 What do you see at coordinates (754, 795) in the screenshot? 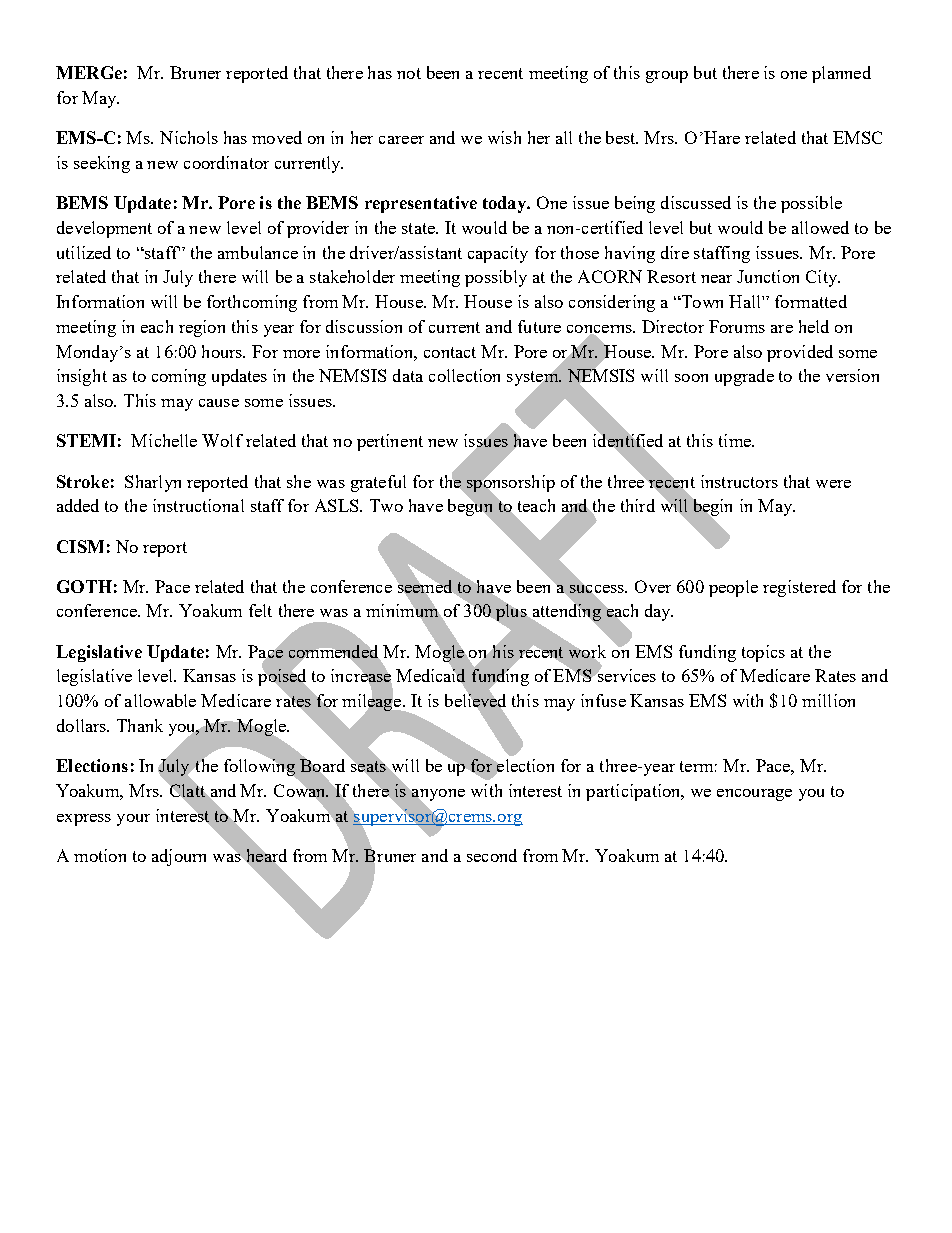
I see `encourage` at bounding box center [754, 795].
